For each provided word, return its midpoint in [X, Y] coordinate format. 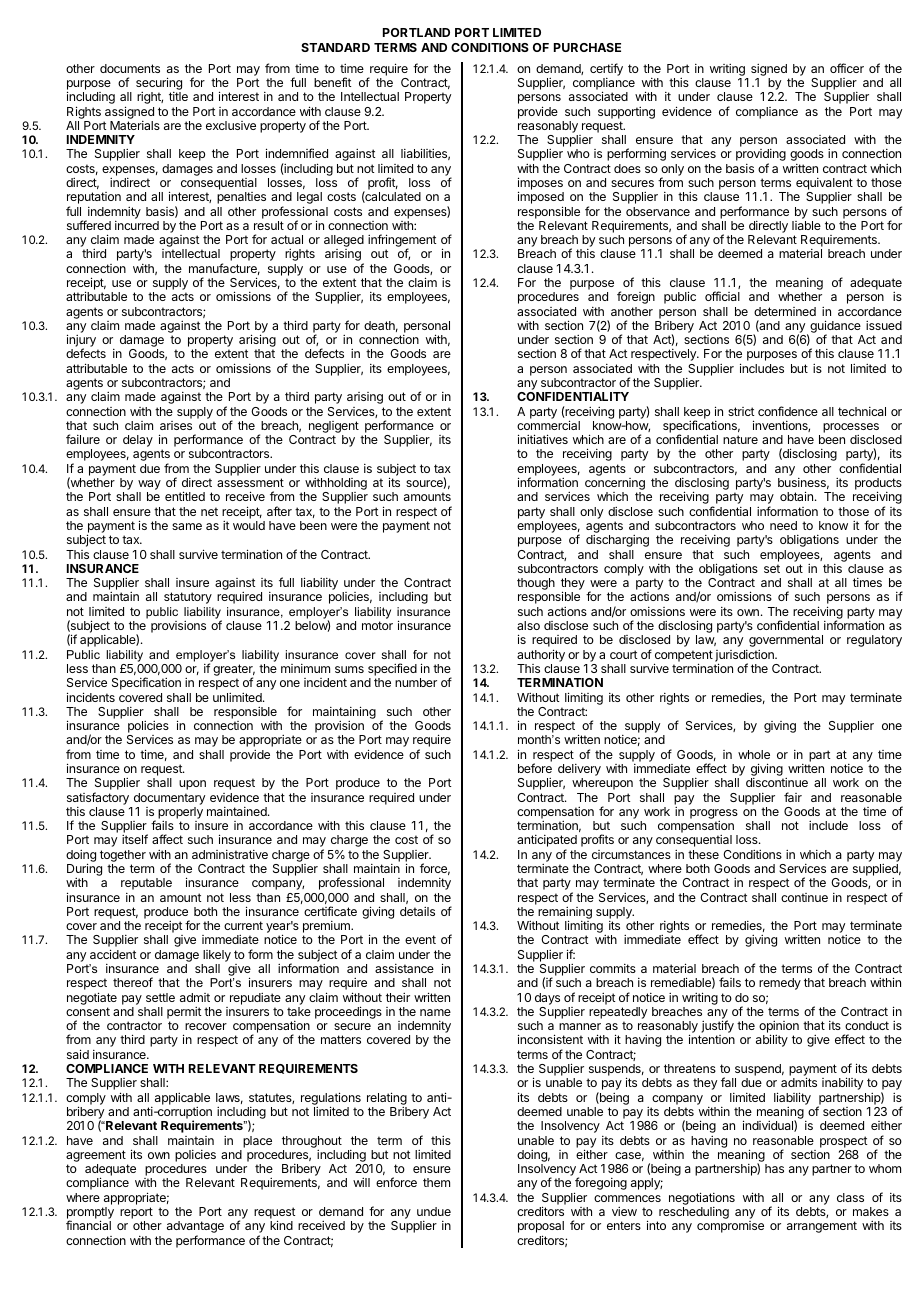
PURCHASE [587, 47]
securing [159, 85]
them [436, 1182]
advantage [195, 1228]
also [528, 625]
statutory [188, 598]
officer [847, 68]
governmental [786, 641]
